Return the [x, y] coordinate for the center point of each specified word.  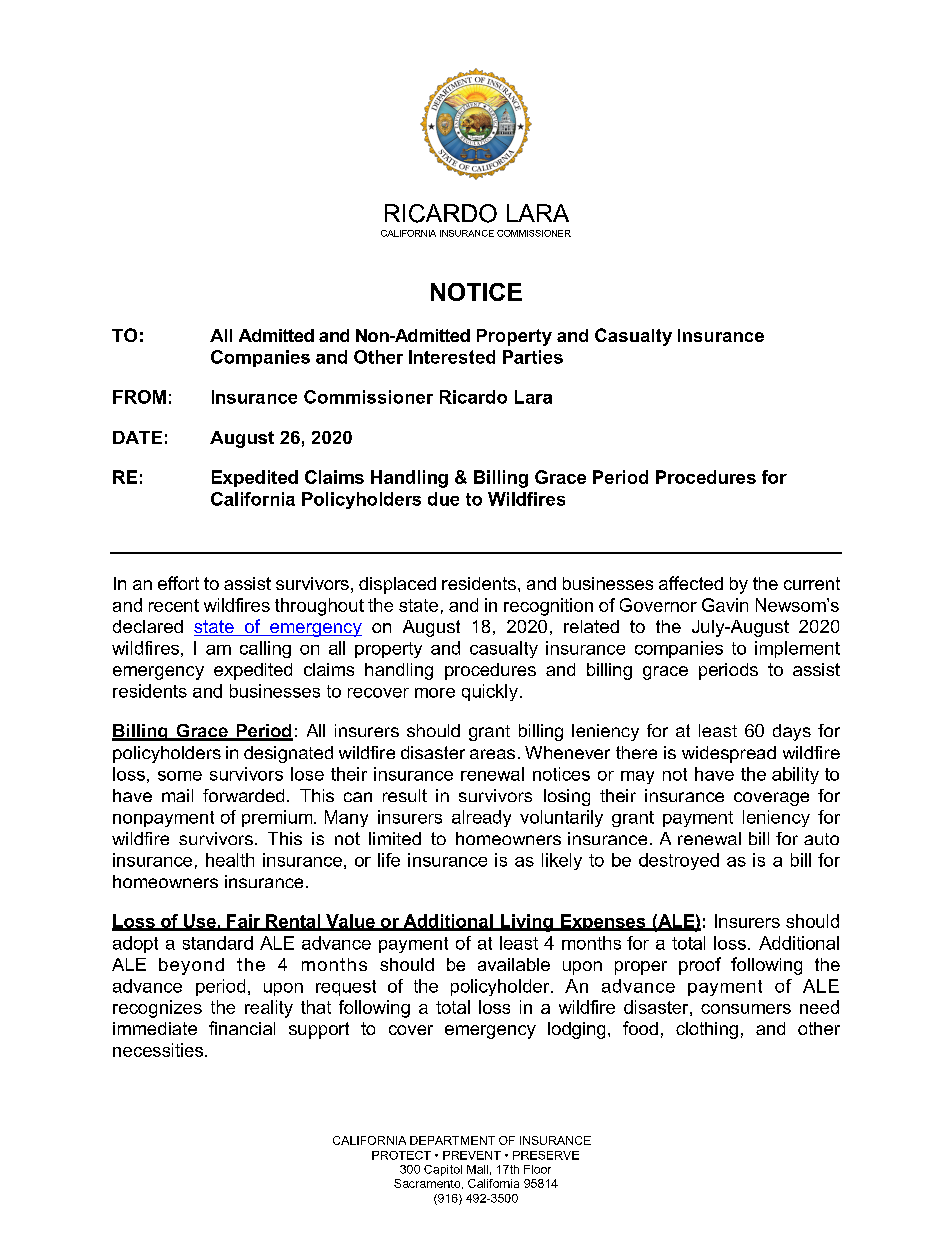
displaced [397, 585]
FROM [139, 397]
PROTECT [401, 1155]
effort [178, 583]
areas [492, 754]
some [180, 776]
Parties [533, 357]
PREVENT [472, 1155]
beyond [191, 966]
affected [691, 583]
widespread [729, 754]
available [514, 964]
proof [700, 966]
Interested [452, 357]
